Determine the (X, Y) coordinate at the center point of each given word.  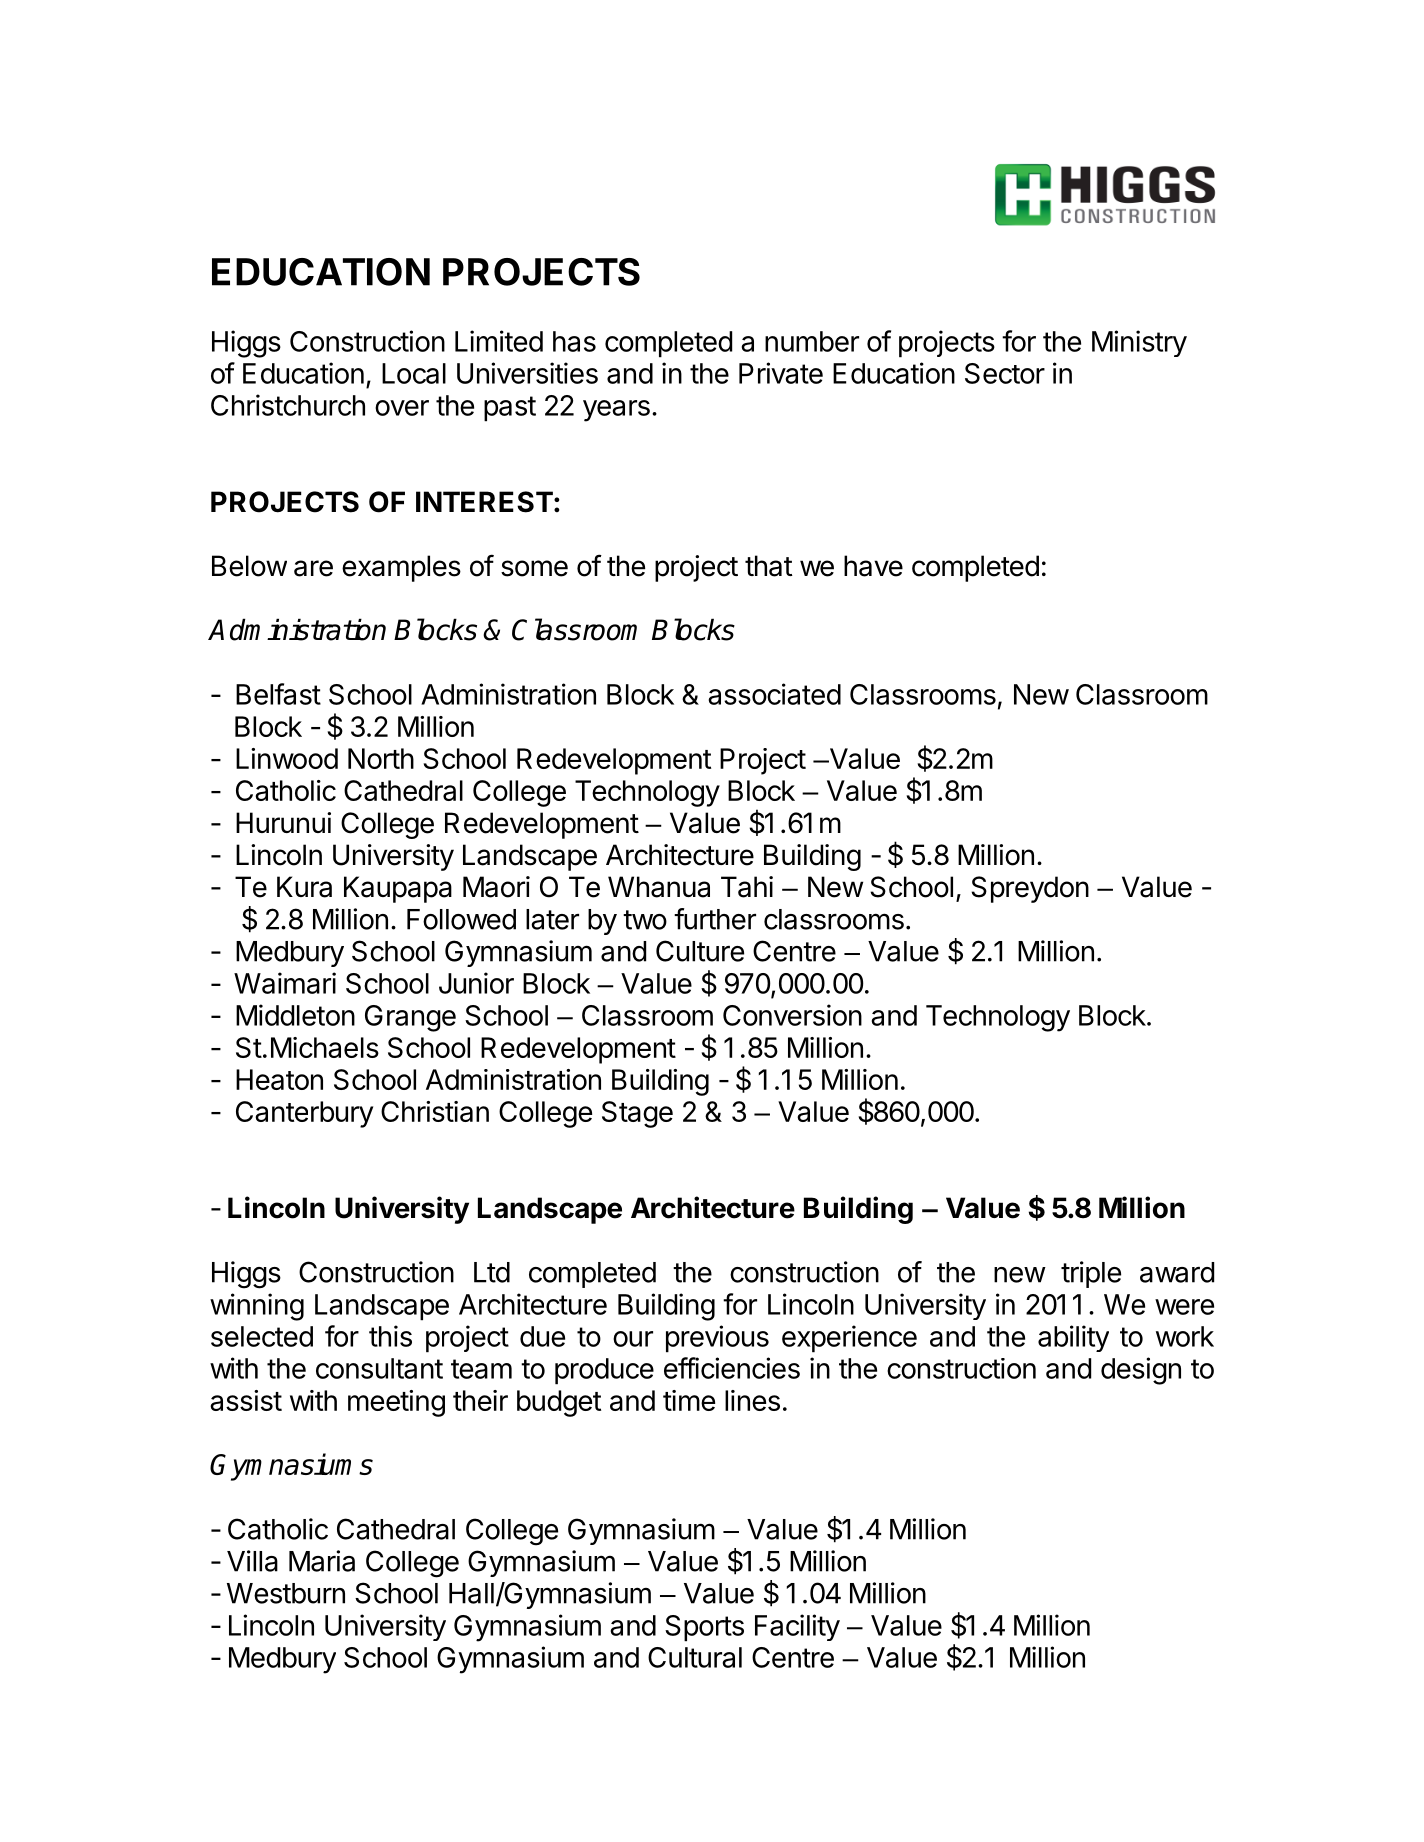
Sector (1005, 373)
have (873, 566)
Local (414, 373)
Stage (637, 1114)
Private (781, 373)
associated (774, 694)
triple (1091, 1274)
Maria (322, 1561)
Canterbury (304, 1114)
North (381, 758)
